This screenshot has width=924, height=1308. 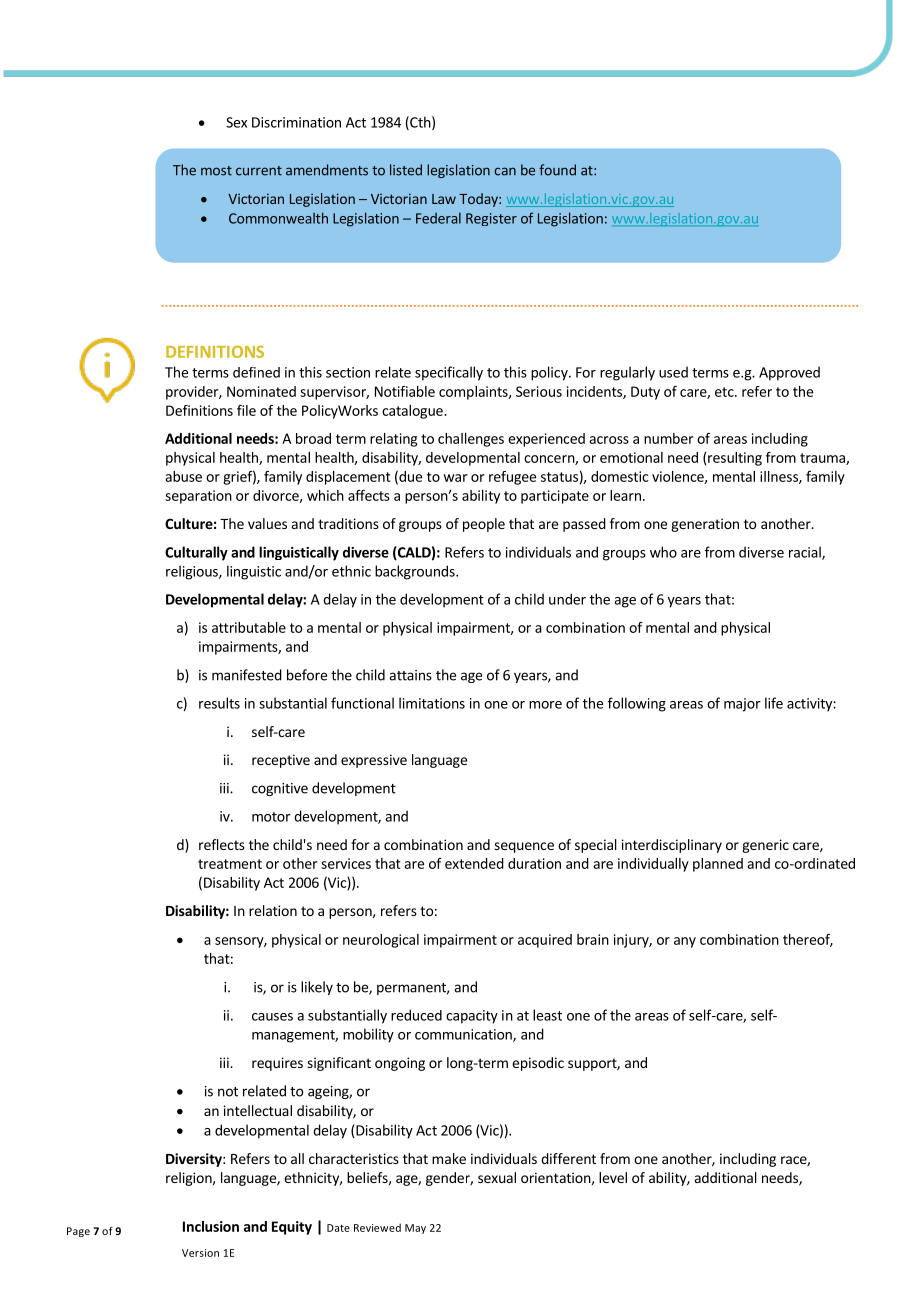 What do you see at coordinates (211, 1226) in the screenshot?
I see `Inclusion` at bounding box center [211, 1226].
